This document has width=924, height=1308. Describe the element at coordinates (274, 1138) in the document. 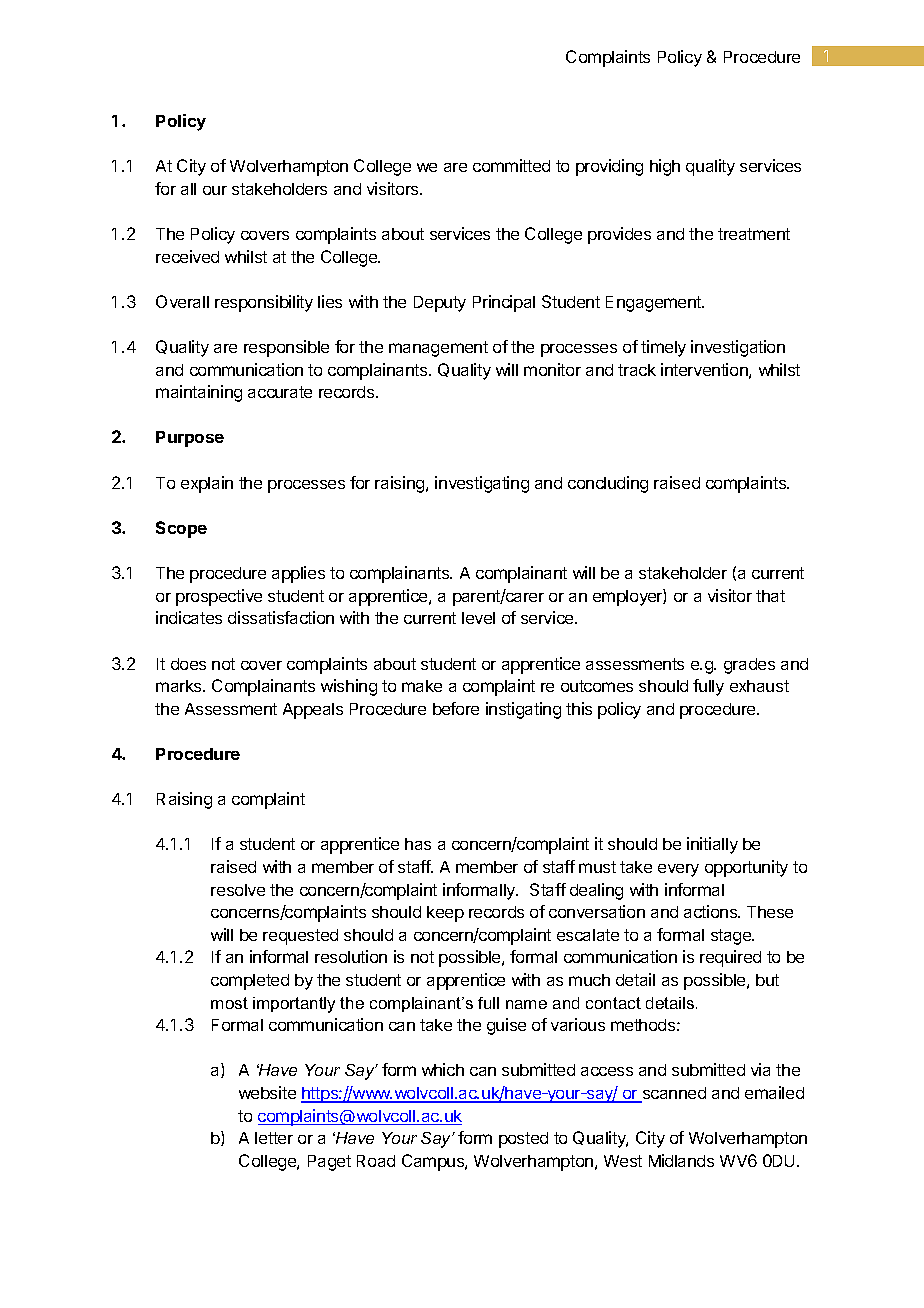

I see `letter` at that location.
